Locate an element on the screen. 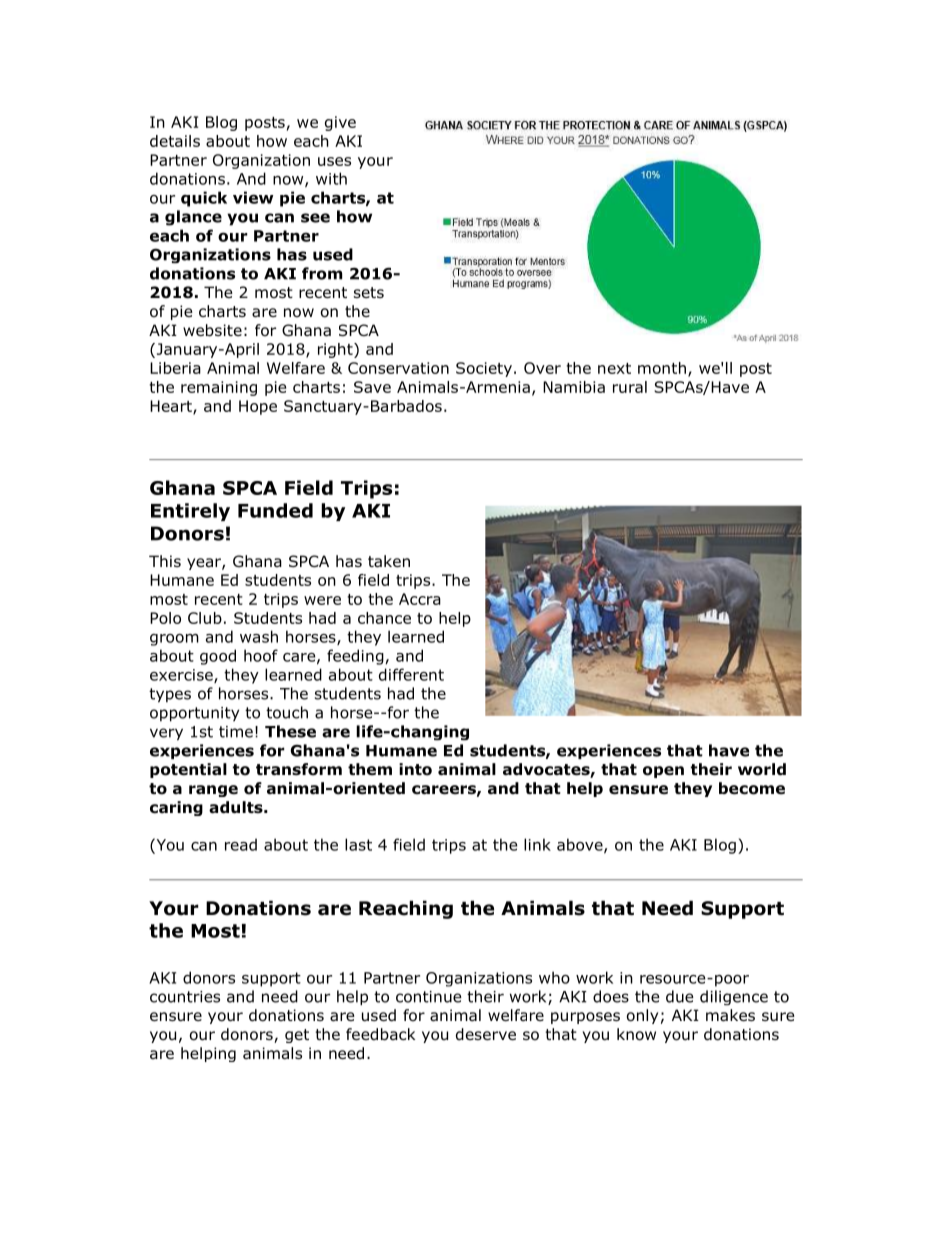  continue is located at coordinates (429, 997).
